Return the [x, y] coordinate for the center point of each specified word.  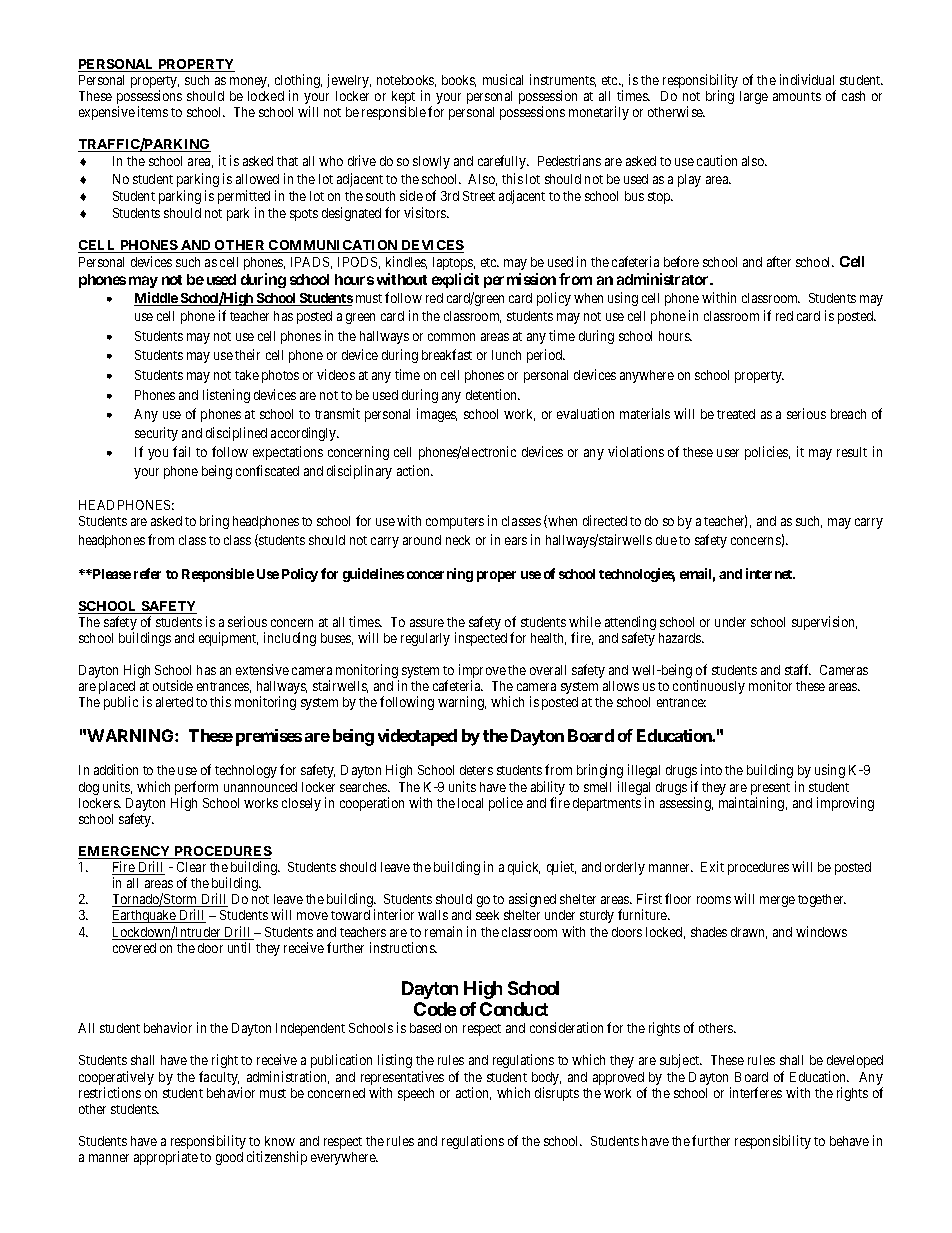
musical [503, 79]
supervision [824, 623]
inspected [481, 639]
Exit [712, 866]
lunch [506, 355]
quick [524, 868]
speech [416, 1094]
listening [226, 396]
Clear [191, 867]
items [153, 111]
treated [736, 414]
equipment [228, 639]
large [754, 97]
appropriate [166, 1158]
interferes [756, 1092]
